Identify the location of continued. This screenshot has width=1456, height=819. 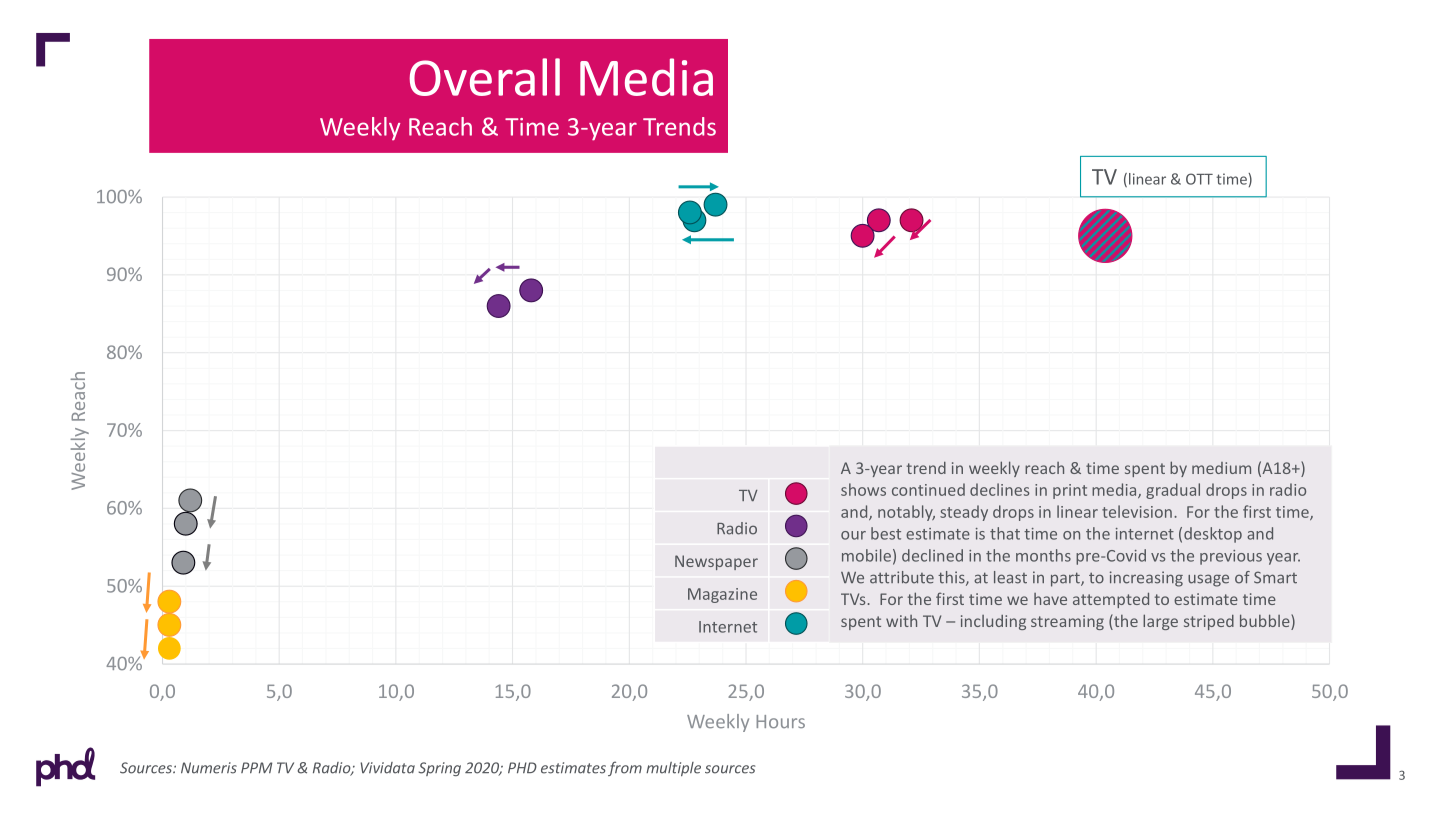
(928, 489).
